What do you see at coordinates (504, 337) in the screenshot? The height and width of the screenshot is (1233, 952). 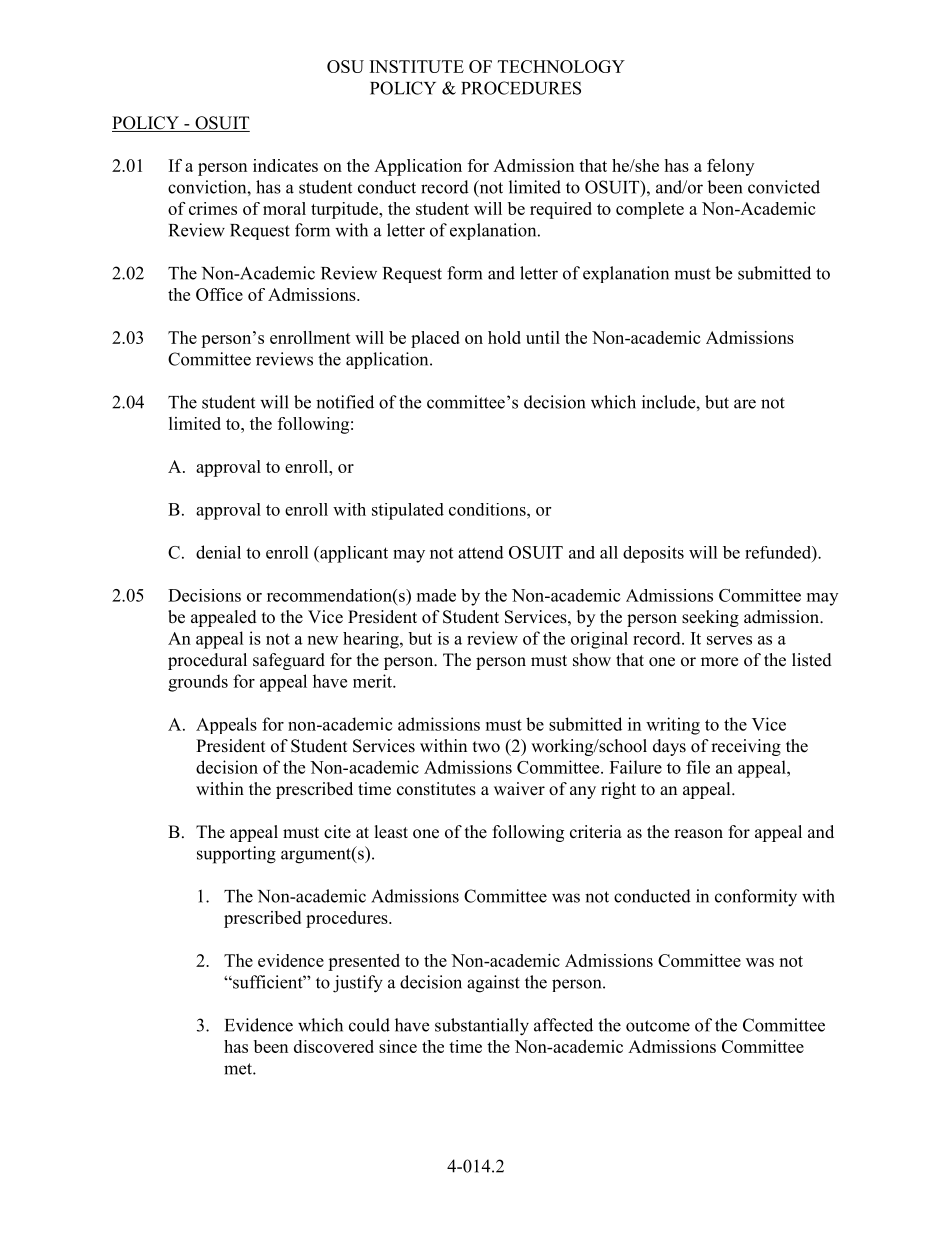 I see `hold` at bounding box center [504, 337].
